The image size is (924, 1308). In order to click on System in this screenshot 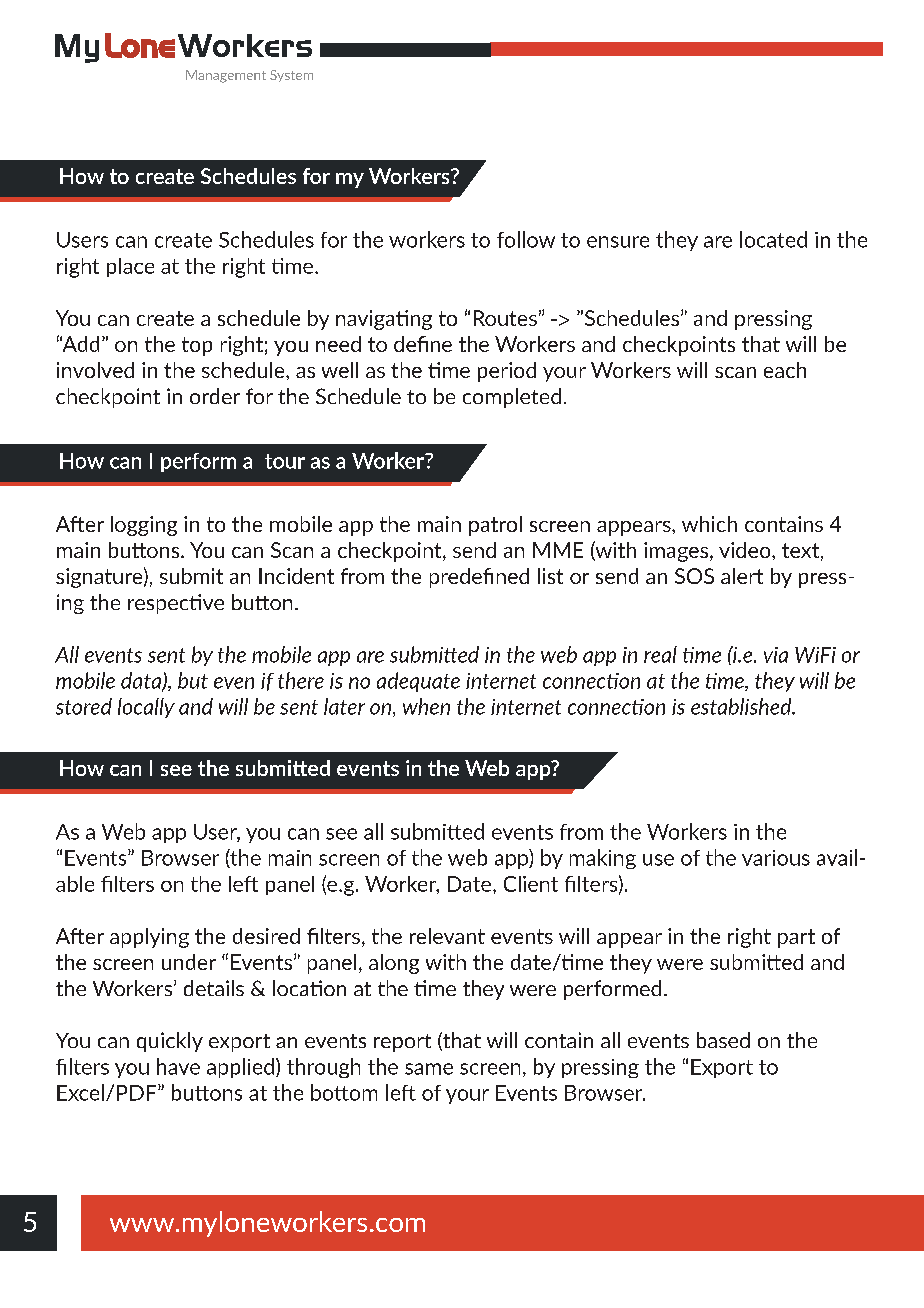, I will do `click(291, 76)`.
